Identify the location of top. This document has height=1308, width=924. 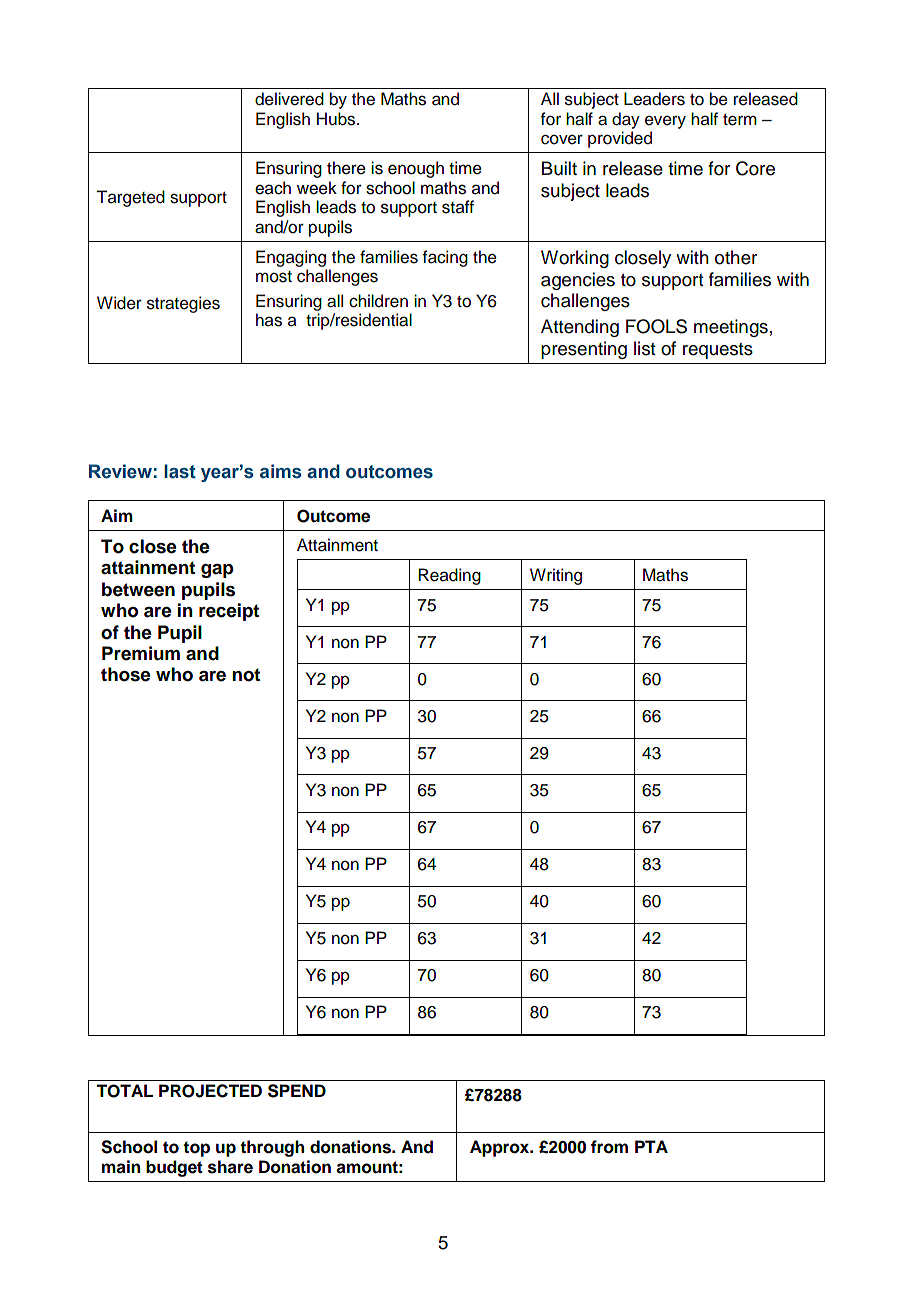
(196, 1149).
